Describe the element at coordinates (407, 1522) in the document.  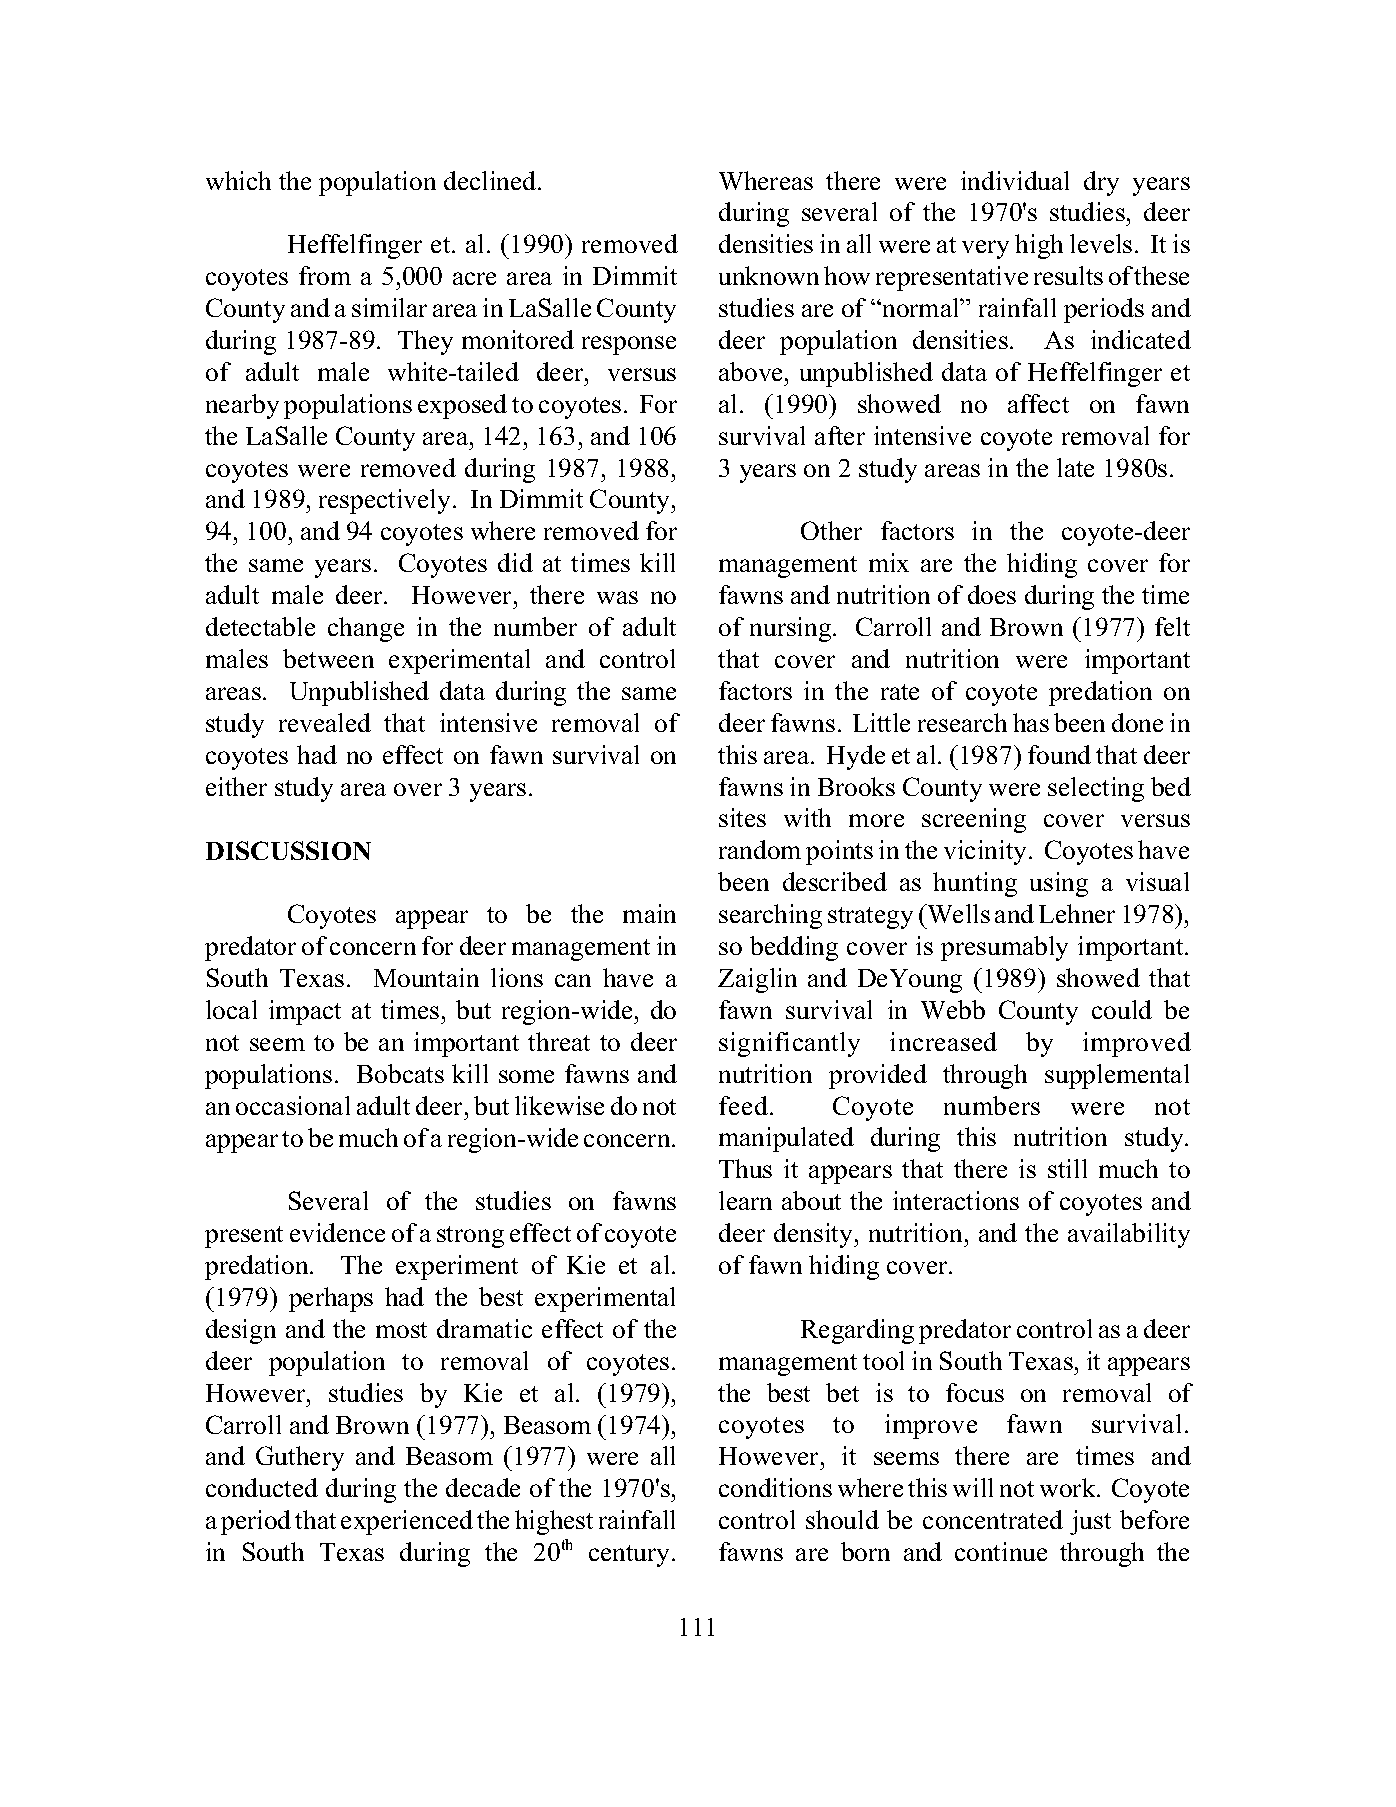
I see `experienced` at that location.
